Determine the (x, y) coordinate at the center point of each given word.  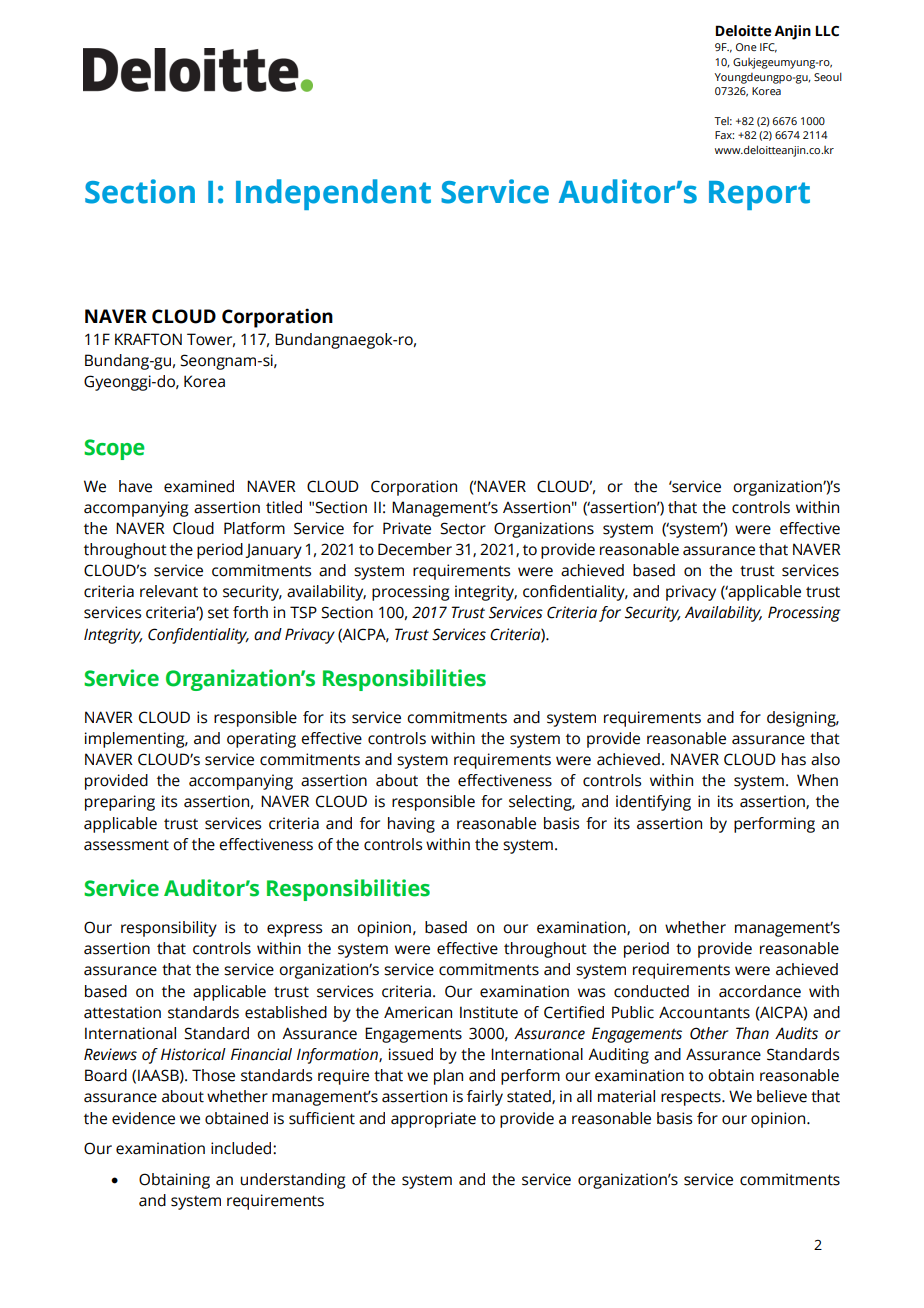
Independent (333, 194)
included (242, 1148)
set (218, 613)
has (794, 759)
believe (782, 1096)
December (415, 549)
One (746, 47)
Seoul (828, 76)
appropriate (433, 1120)
